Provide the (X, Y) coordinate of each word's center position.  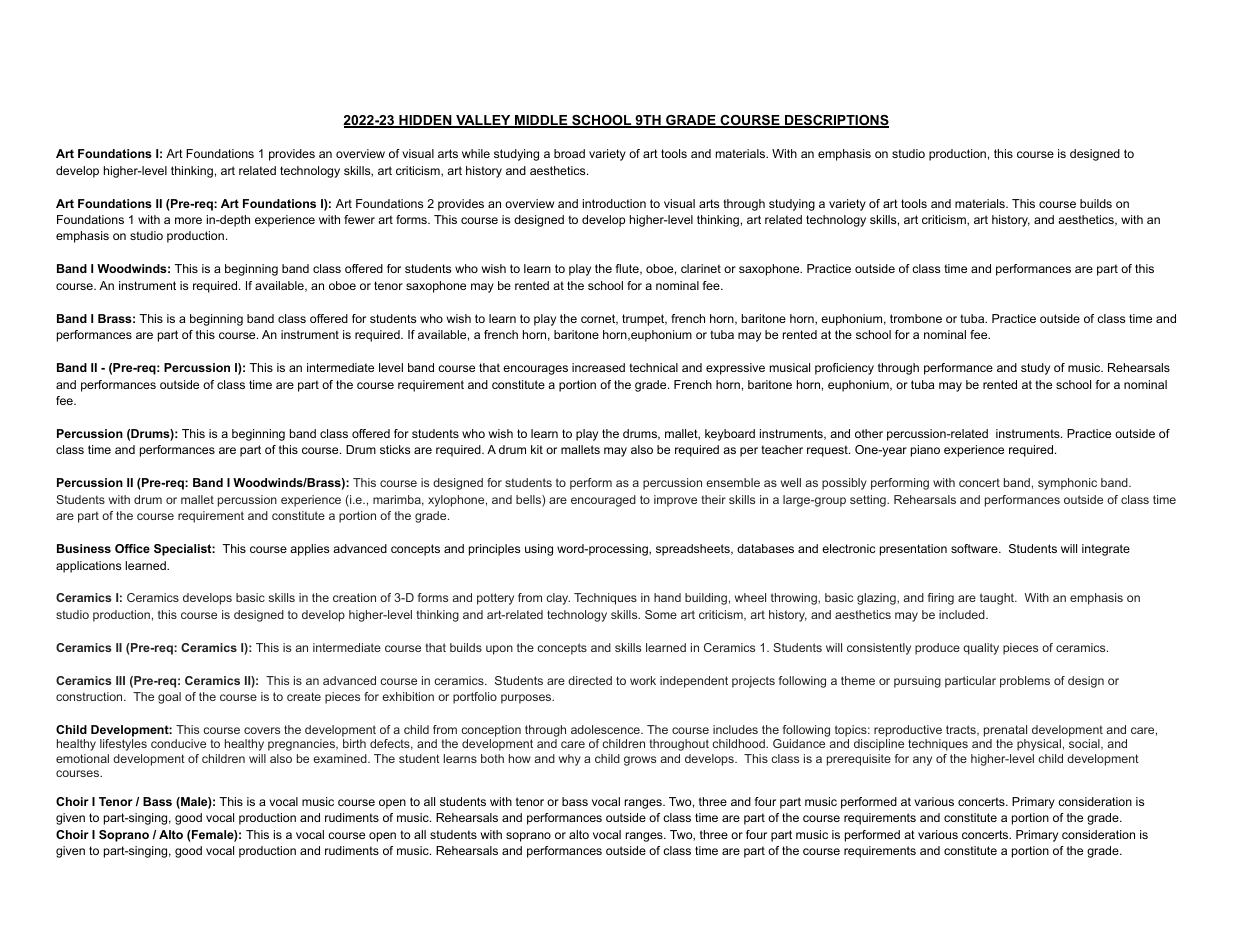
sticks (395, 449)
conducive (178, 743)
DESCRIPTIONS (835, 121)
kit (537, 449)
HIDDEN (425, 121)
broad (569, 153)
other (869, 433)
